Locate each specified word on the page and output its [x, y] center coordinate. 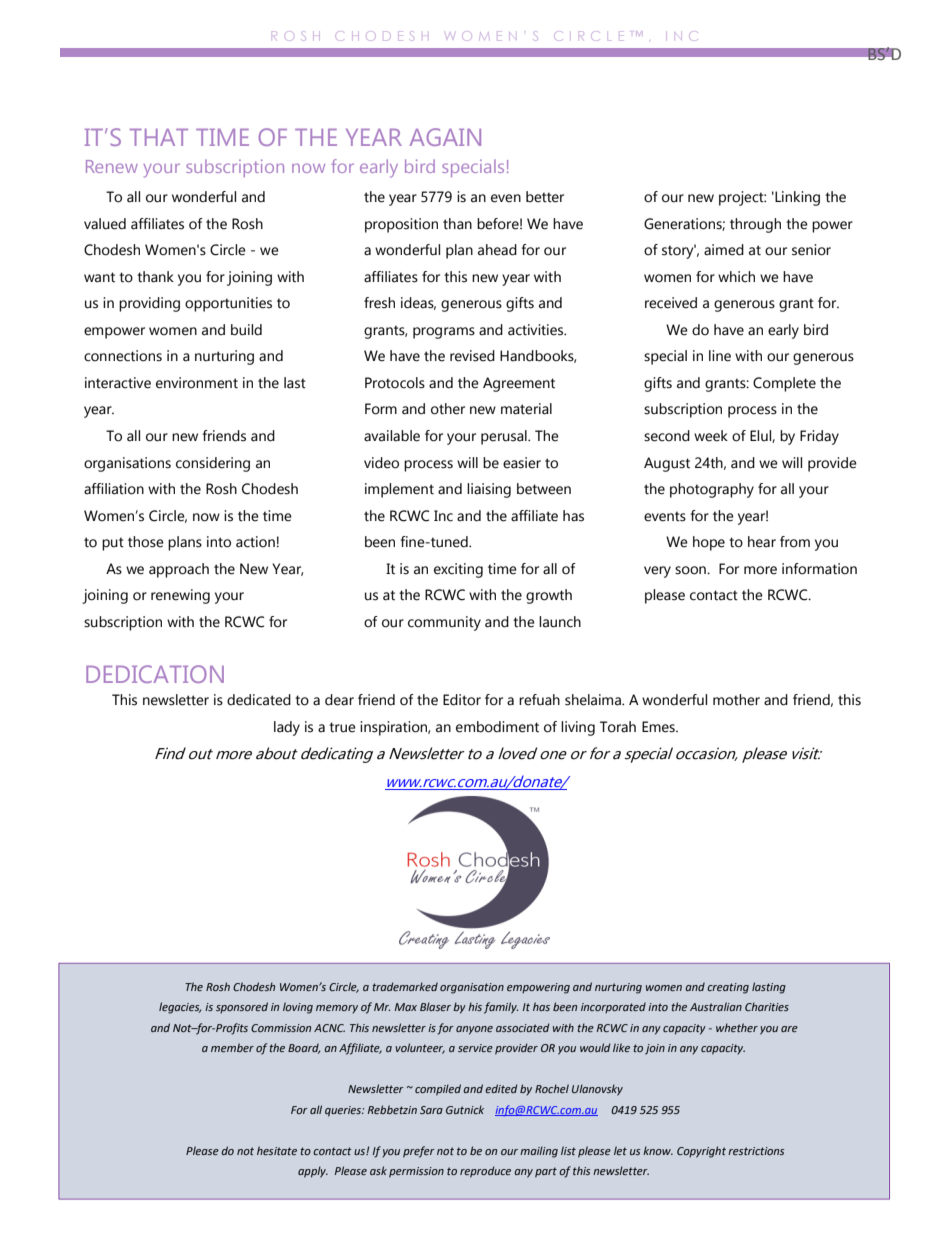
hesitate [277, 1150]
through [755, 225]
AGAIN [445, 137]
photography [712, 490]
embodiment [497, 727]
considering [213, 464]
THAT [159, 137]
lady [287, 728]
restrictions [756, 1151]
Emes [659, 727]
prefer [419, 1152]
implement [399, 490]
